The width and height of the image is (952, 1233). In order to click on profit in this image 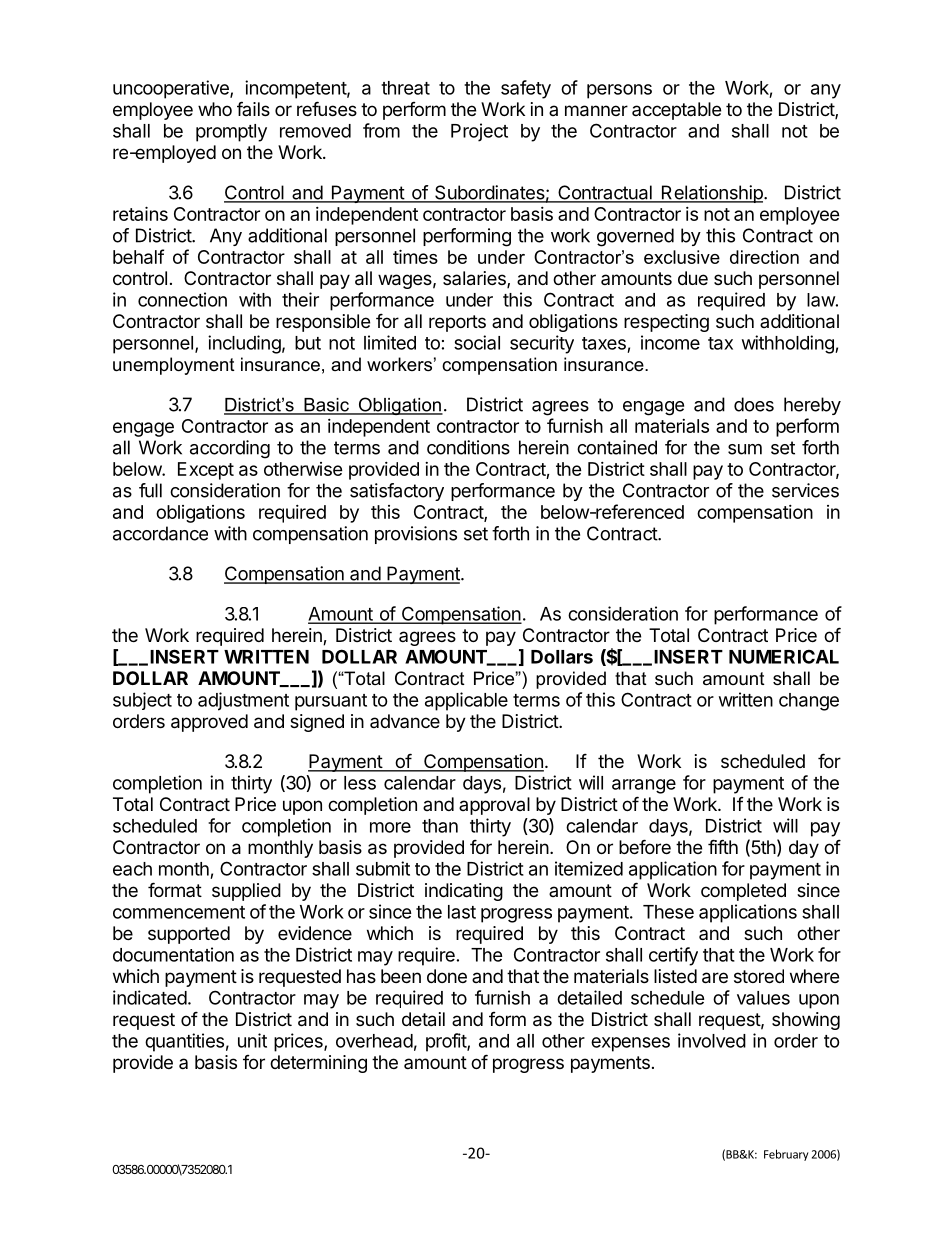, I will do `click(447, 1042)`.
